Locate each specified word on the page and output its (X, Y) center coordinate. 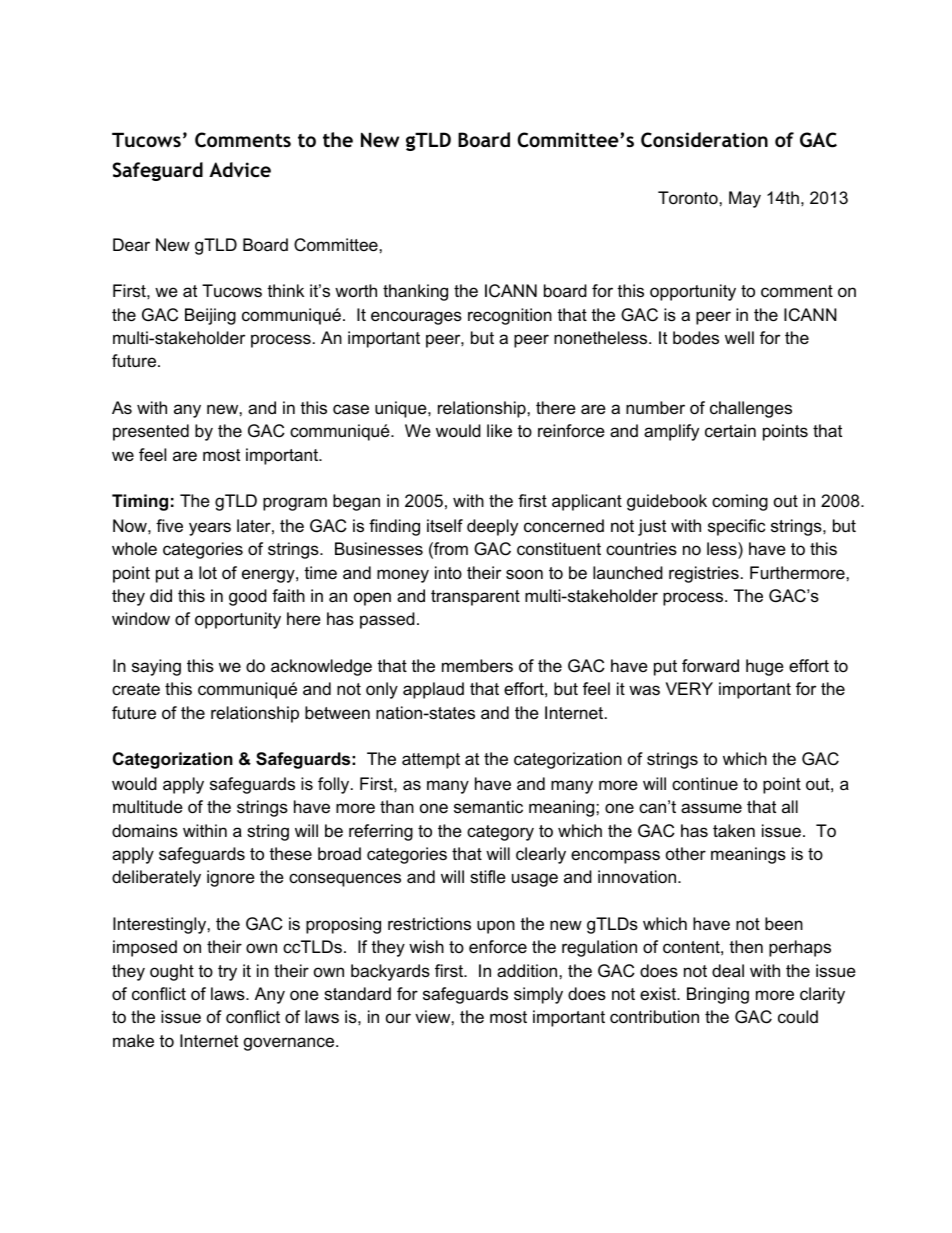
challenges (751, 409)
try (227, 973)
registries (704, 574)
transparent (475, 598)
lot (208, 572)
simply (538, 995)
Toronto (689, 197)
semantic (488, 806)
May (745, 199)
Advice (240, 169)
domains (145, 830)
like (499, 430)
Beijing (210, 316)
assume (711, 808)
